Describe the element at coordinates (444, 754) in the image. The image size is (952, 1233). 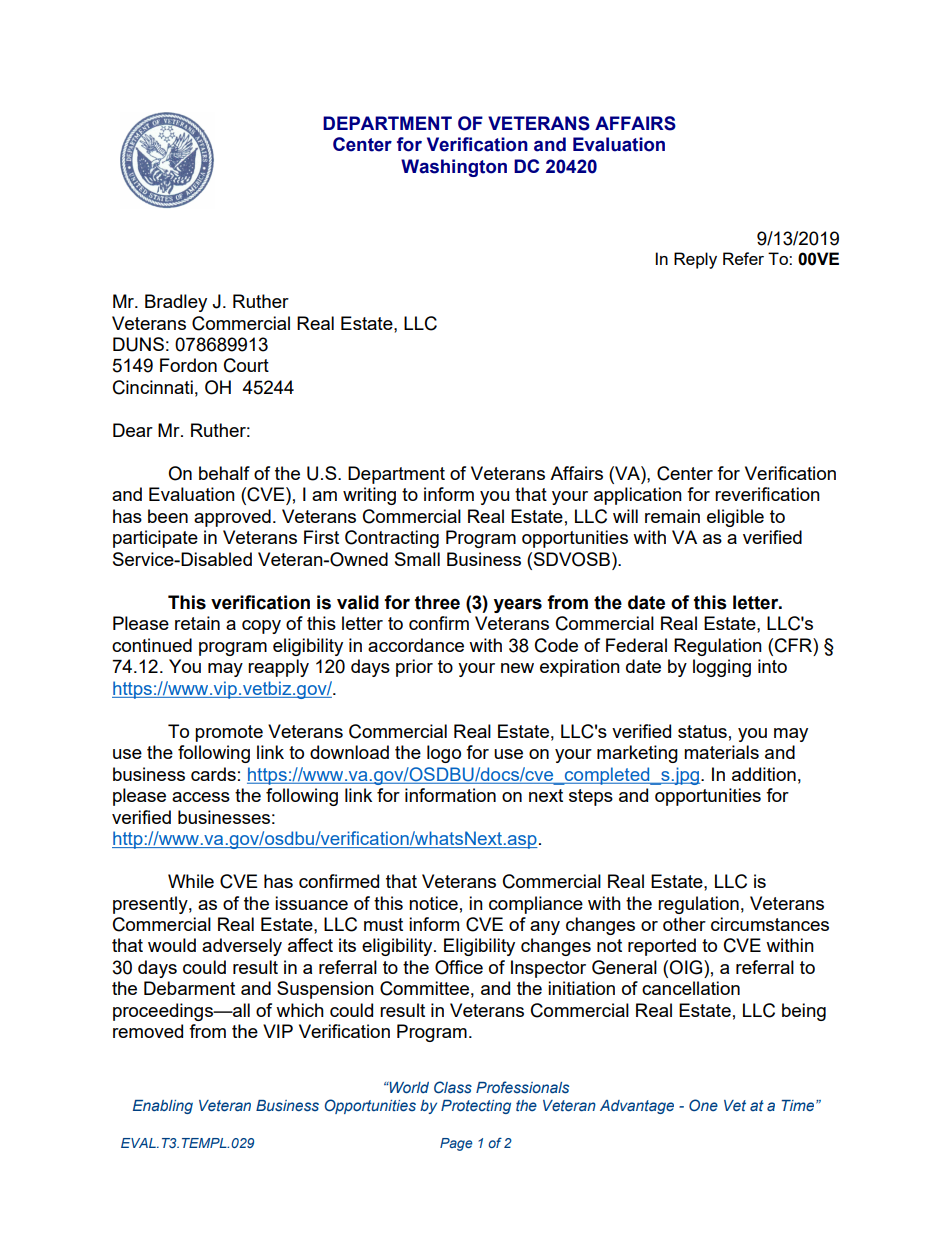
I see `logo` at that location.
